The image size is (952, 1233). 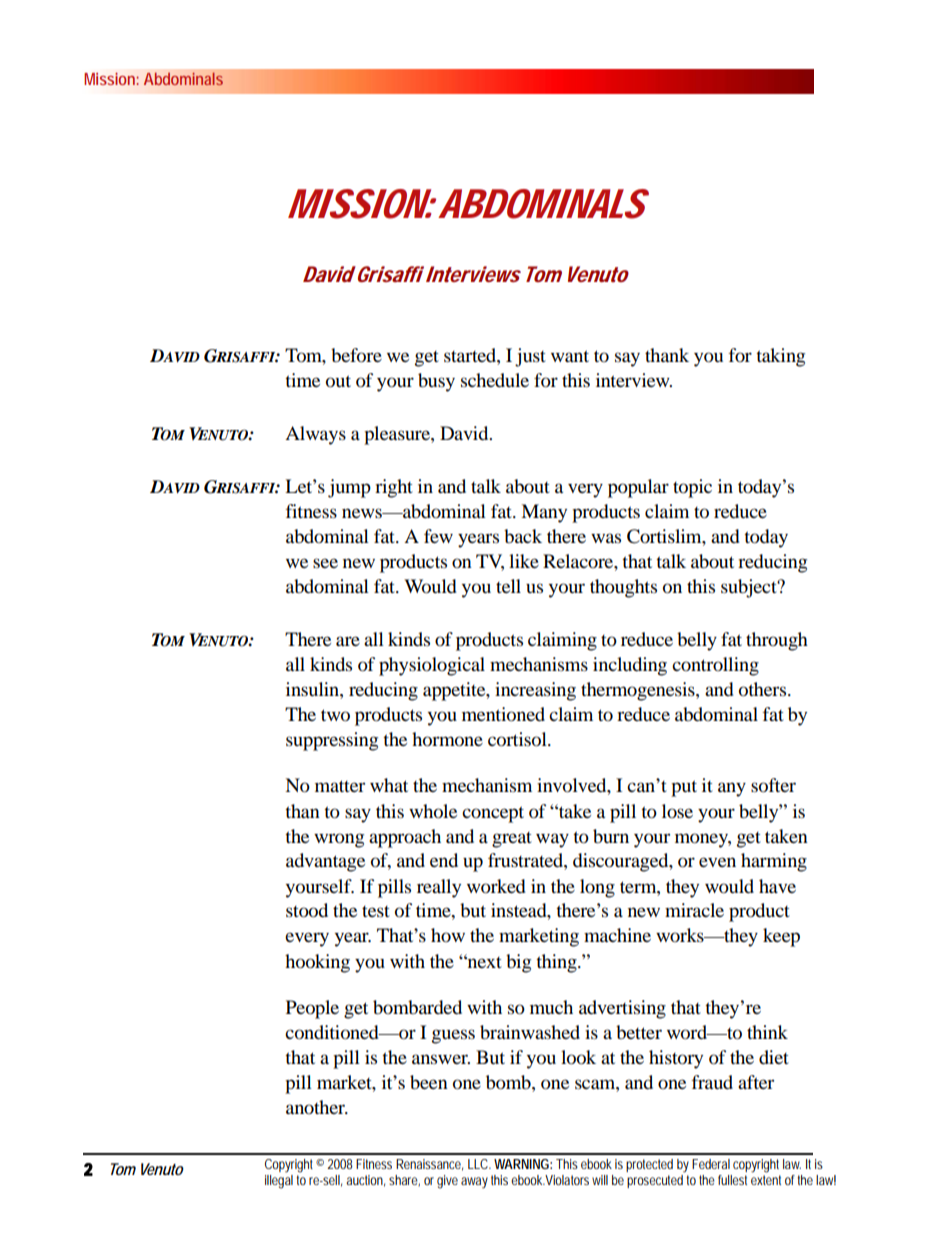 I want to click on taking, so click(x=780, y=357).
